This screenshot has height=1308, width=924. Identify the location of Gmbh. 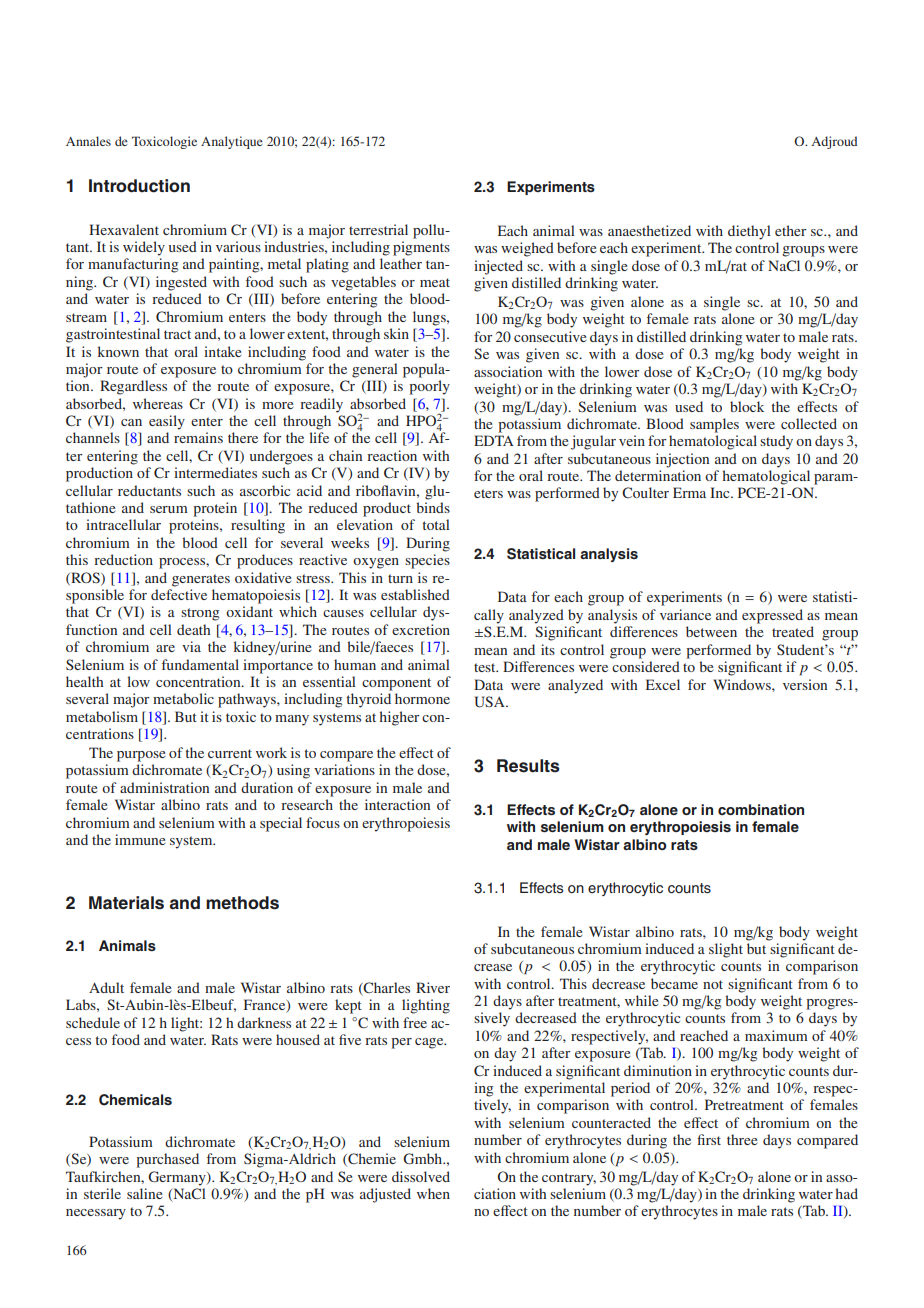
(424, 1158).
